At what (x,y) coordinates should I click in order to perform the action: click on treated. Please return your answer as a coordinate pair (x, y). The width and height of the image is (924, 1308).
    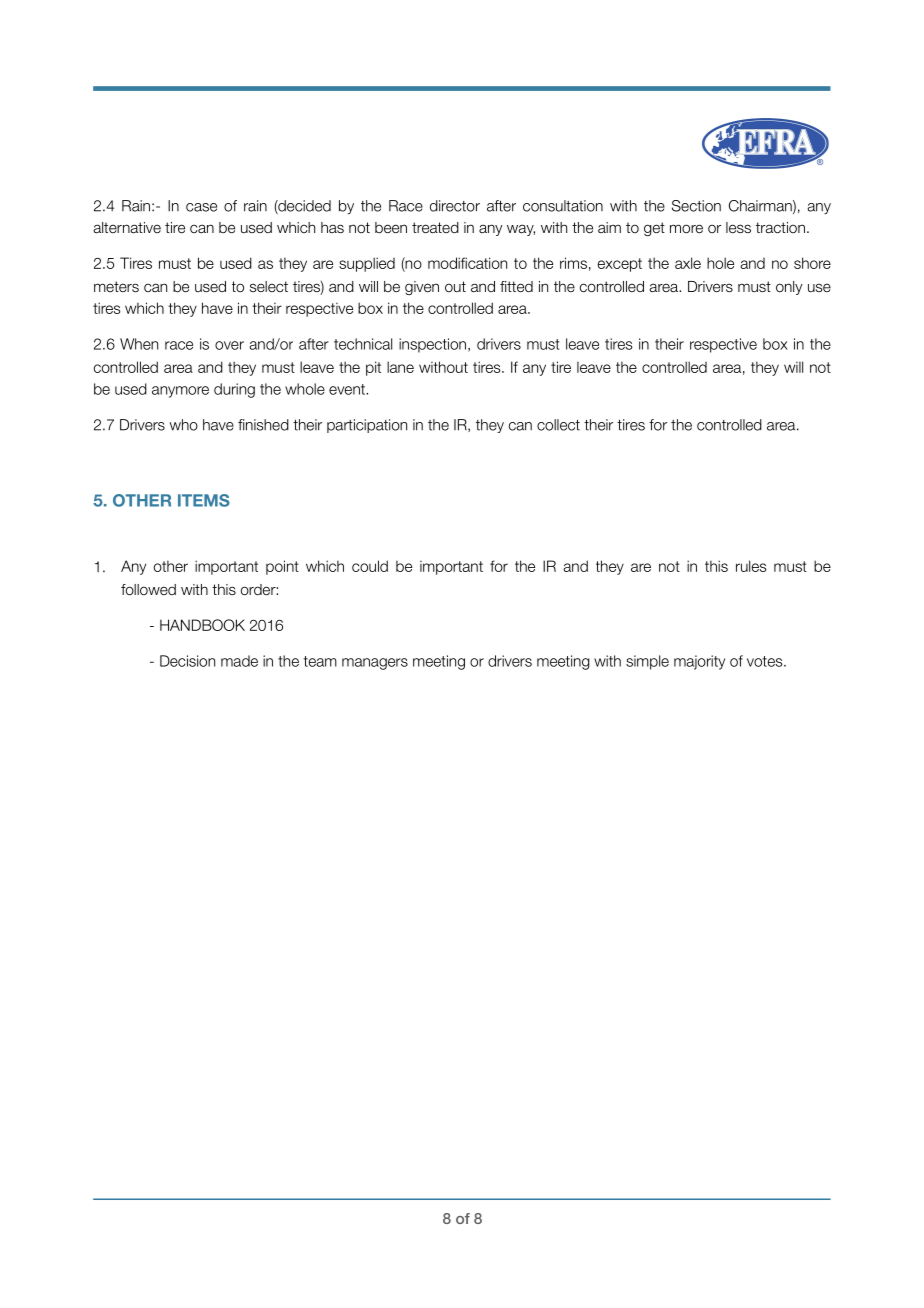
    Looking at the image, I should click on (435, 228).
